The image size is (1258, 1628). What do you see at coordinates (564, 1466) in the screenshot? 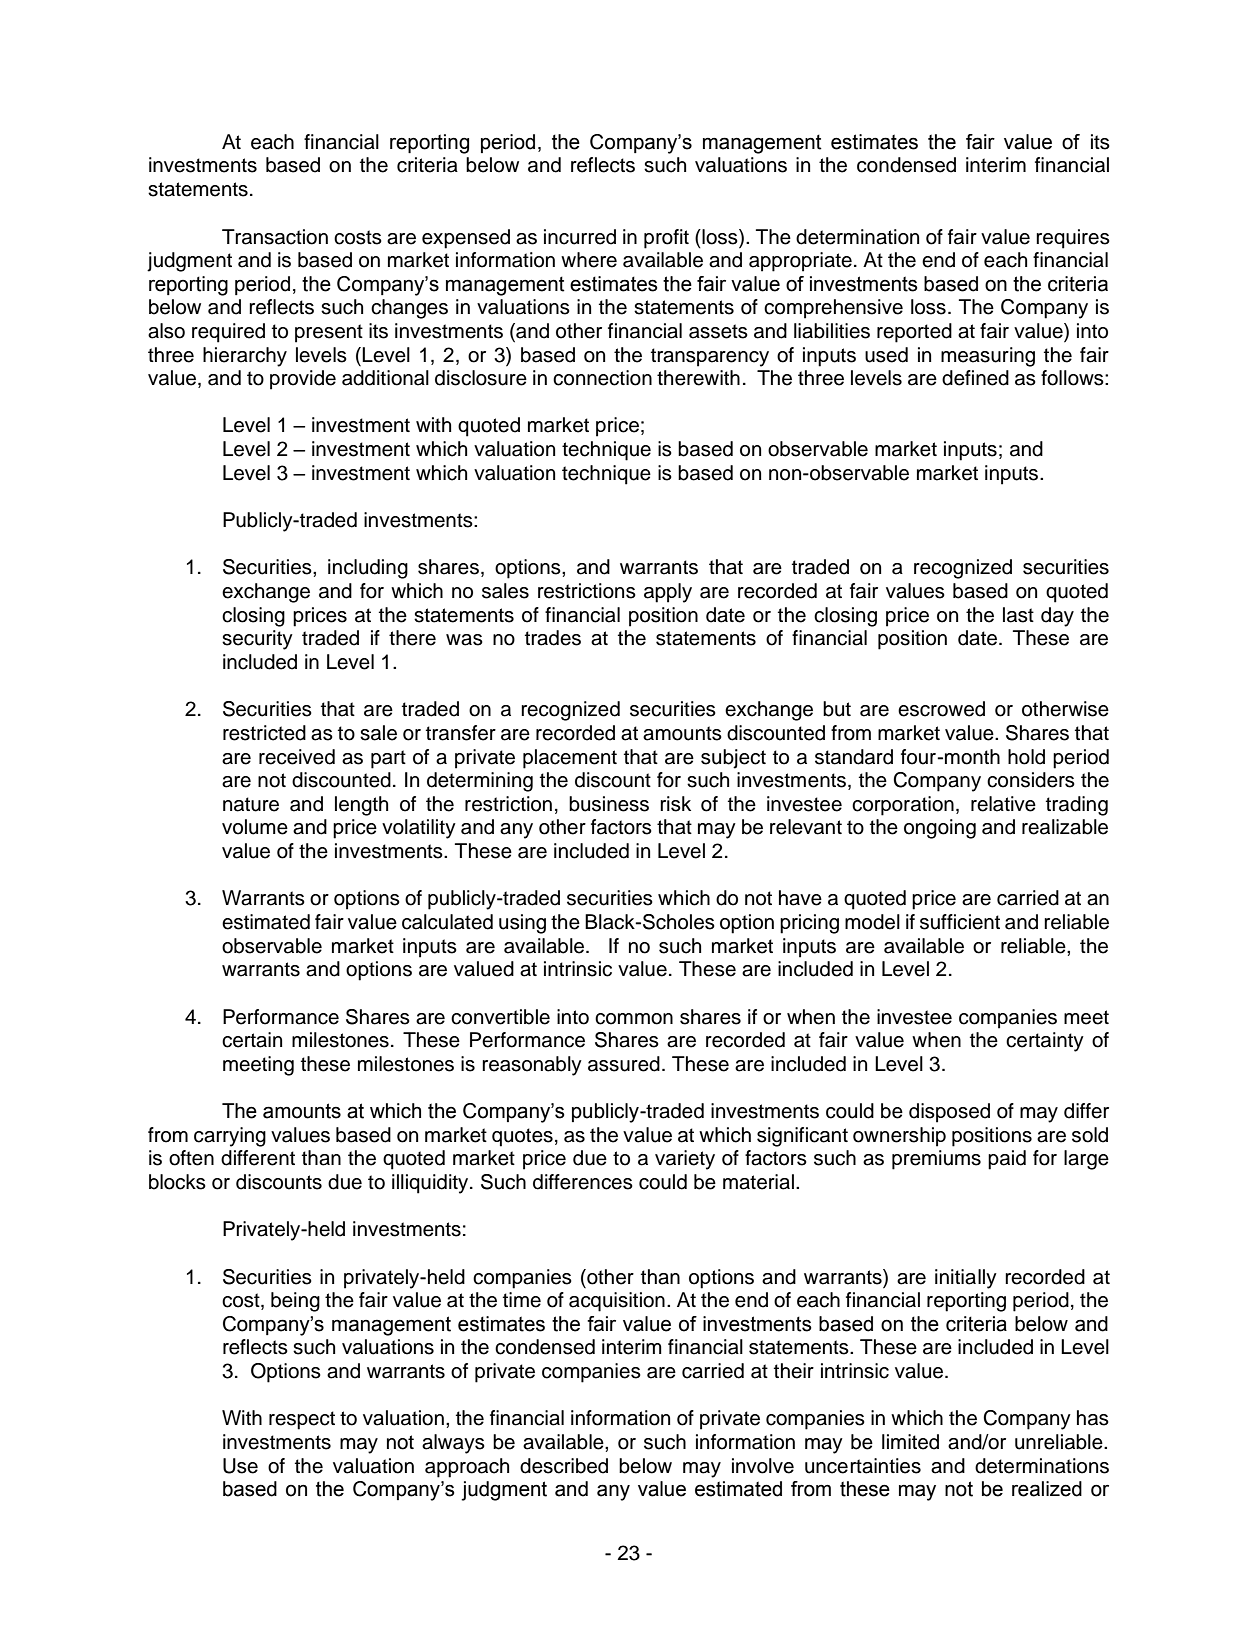
I see `described` at bounding box center [564, 1466].
